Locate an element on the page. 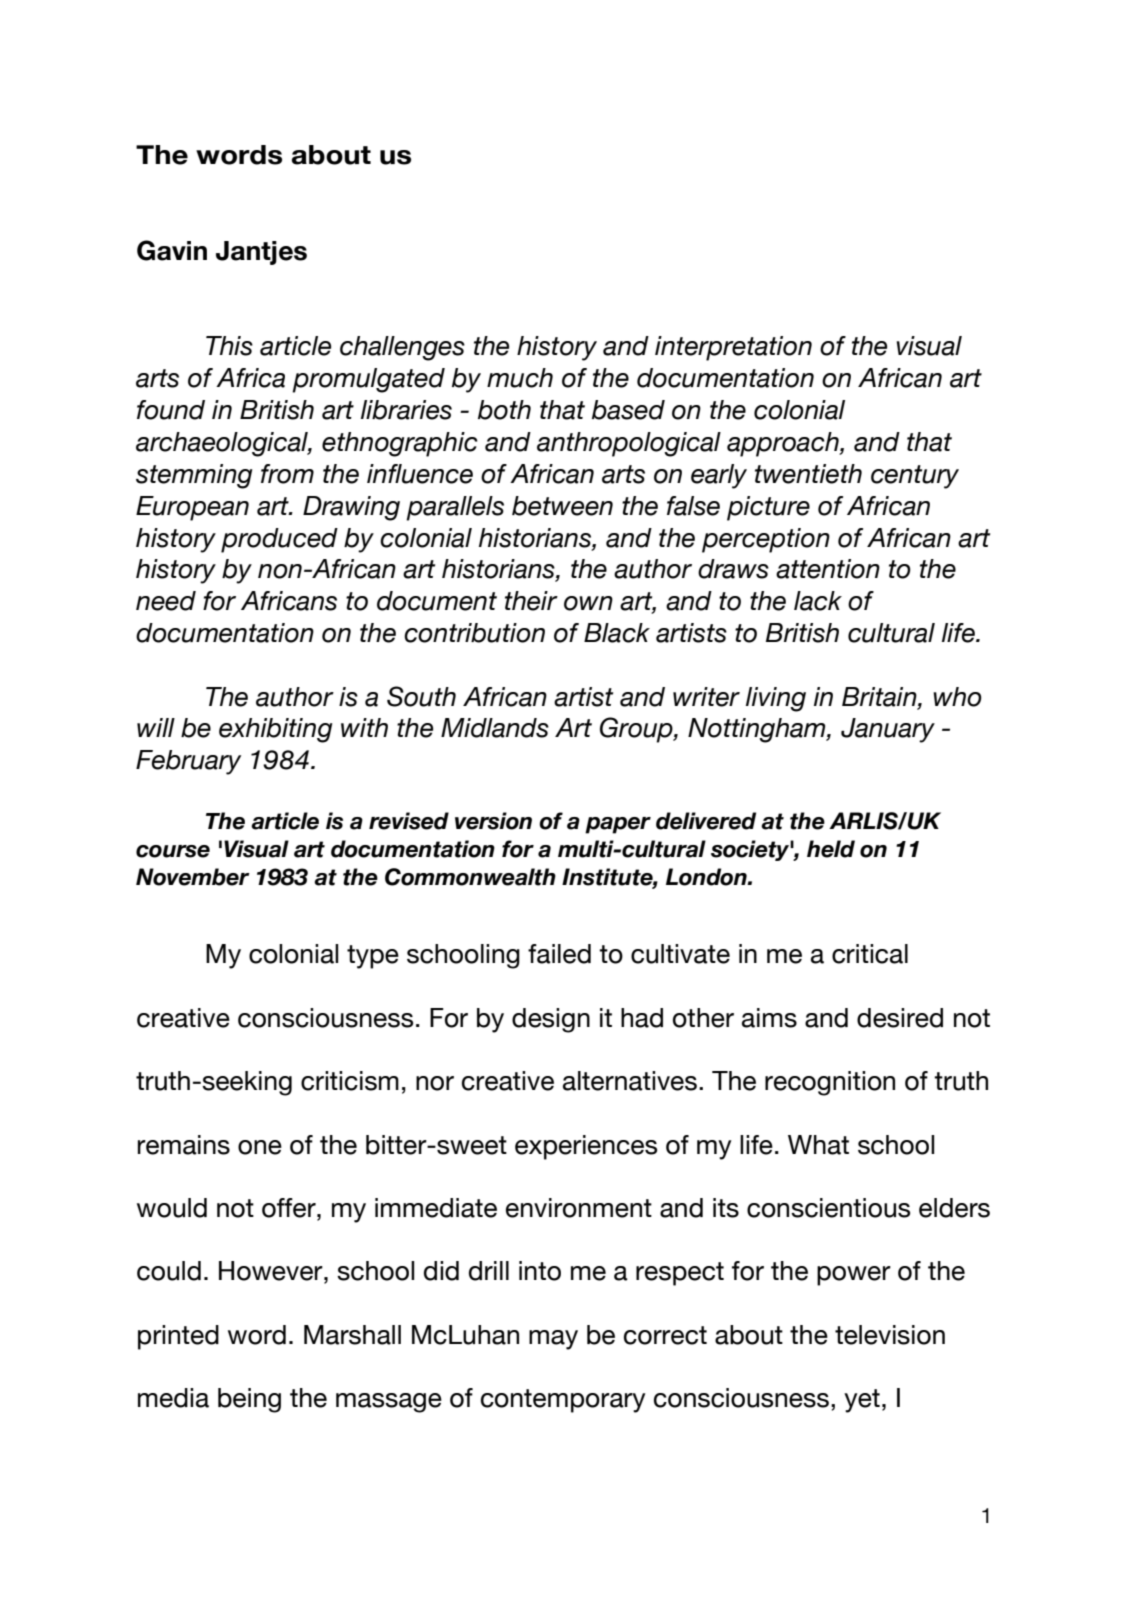 The image size is (1129, 1598). yet is located at coordinates (862, 1401).
